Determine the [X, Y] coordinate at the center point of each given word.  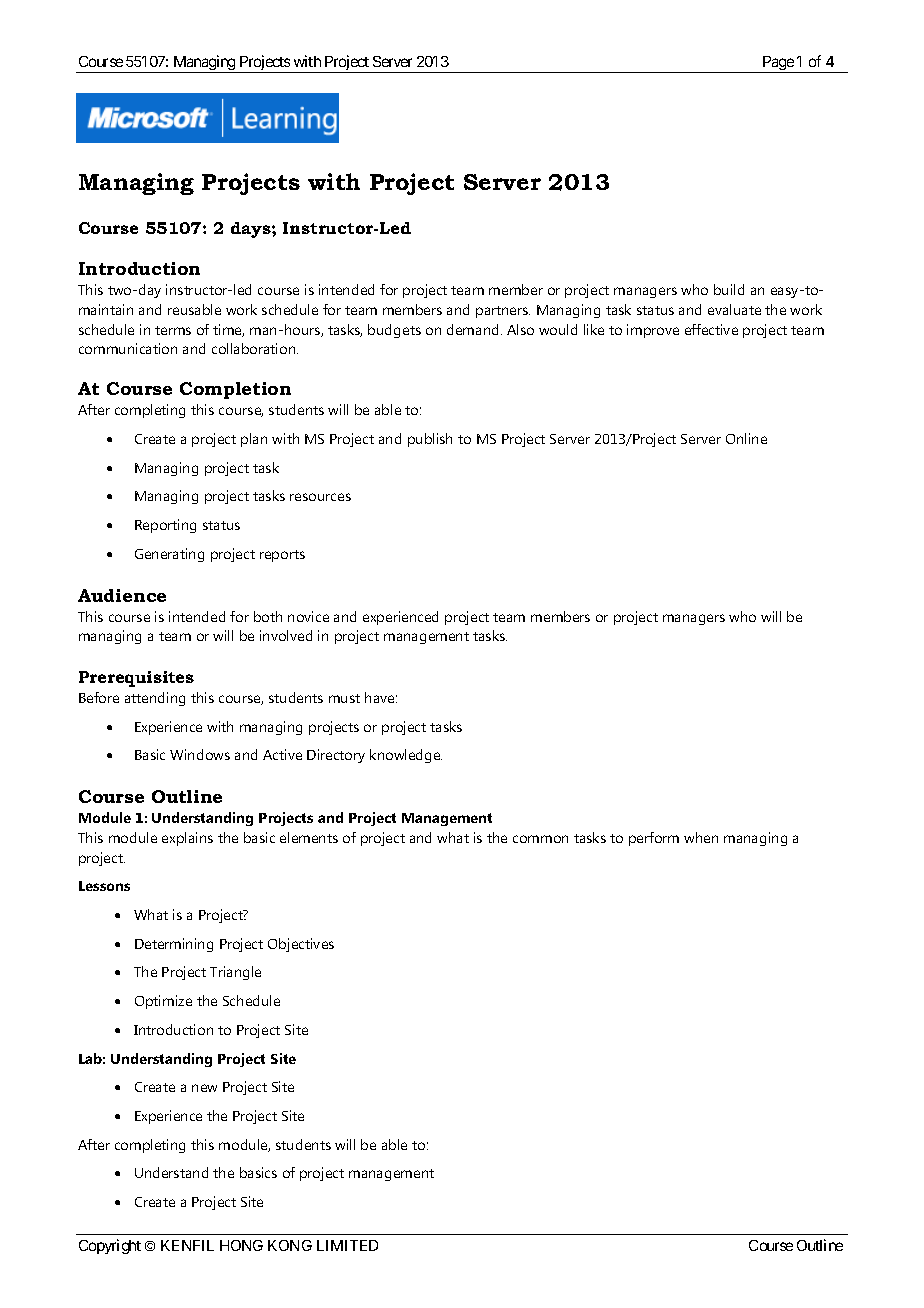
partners [503, 312]
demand [472, 329]
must [344, 698]
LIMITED [347, 1245]
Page [778, 64]
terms [173, 330]
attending [155, 699]
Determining [174, 945]
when [701, 837]
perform [654, 839]
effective [711, 329]
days [252, 230]
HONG [241, 1245]
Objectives [301, 945]
